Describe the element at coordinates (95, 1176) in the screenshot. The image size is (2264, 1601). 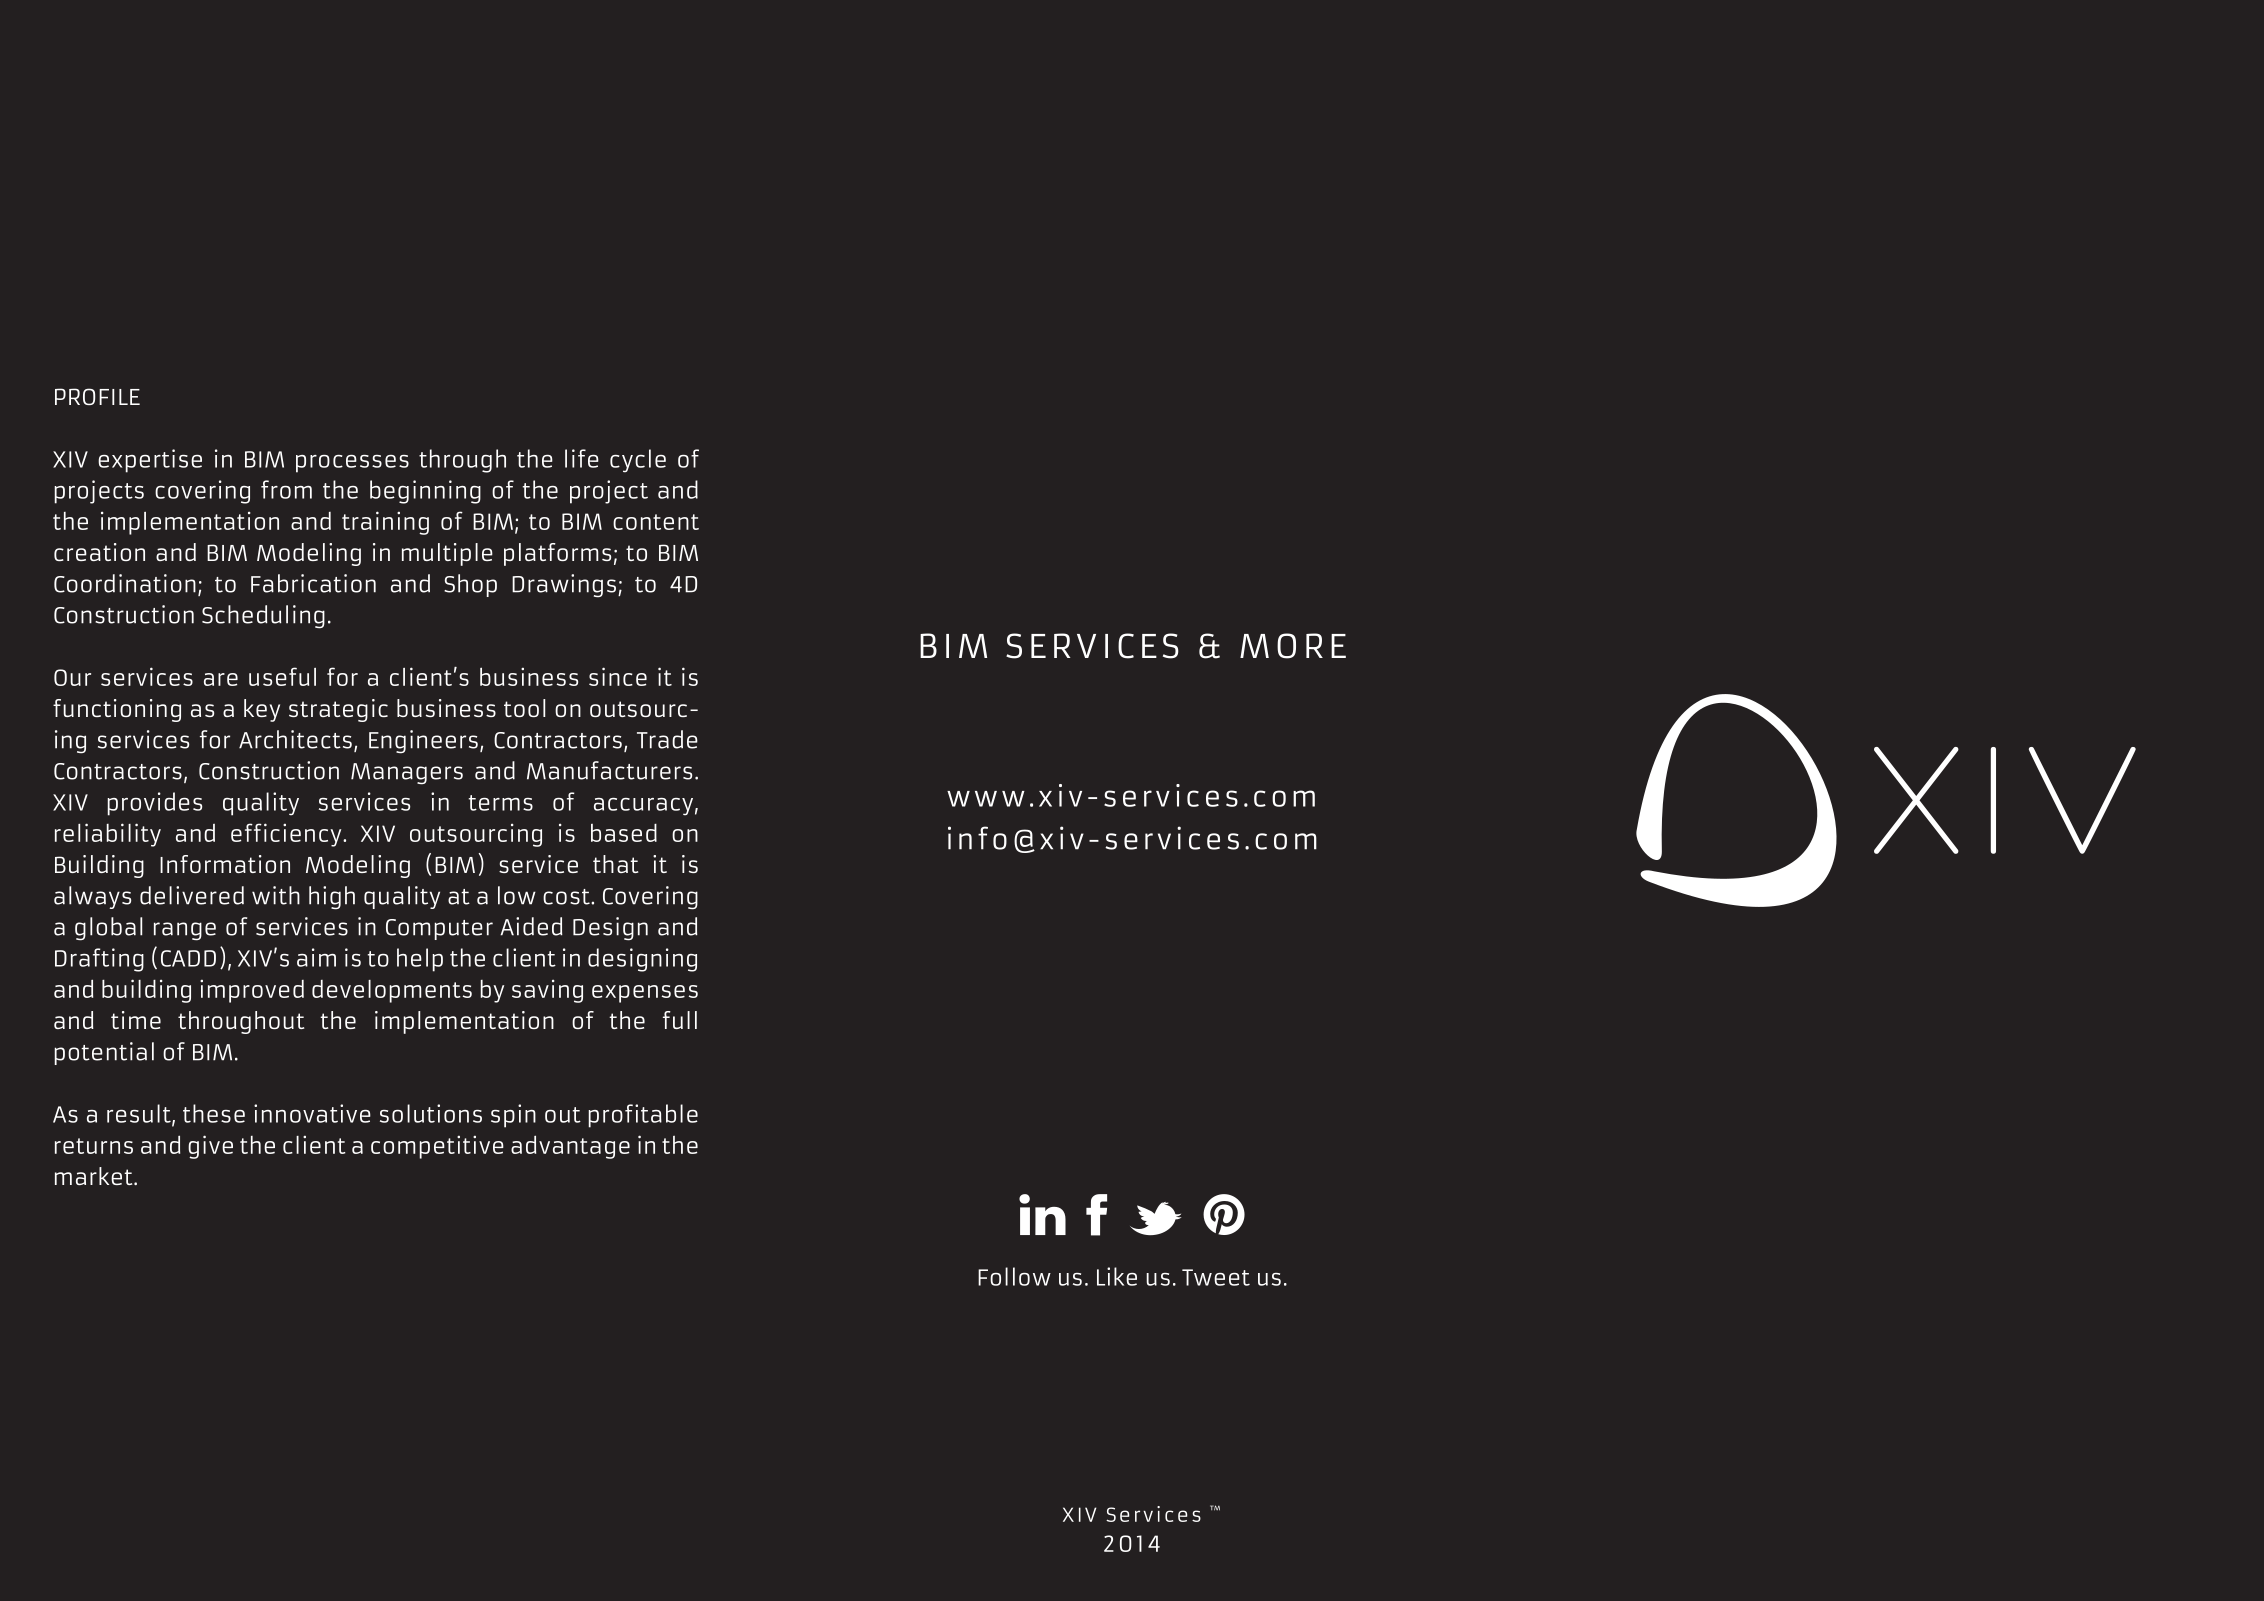
I see `market` at that location.
